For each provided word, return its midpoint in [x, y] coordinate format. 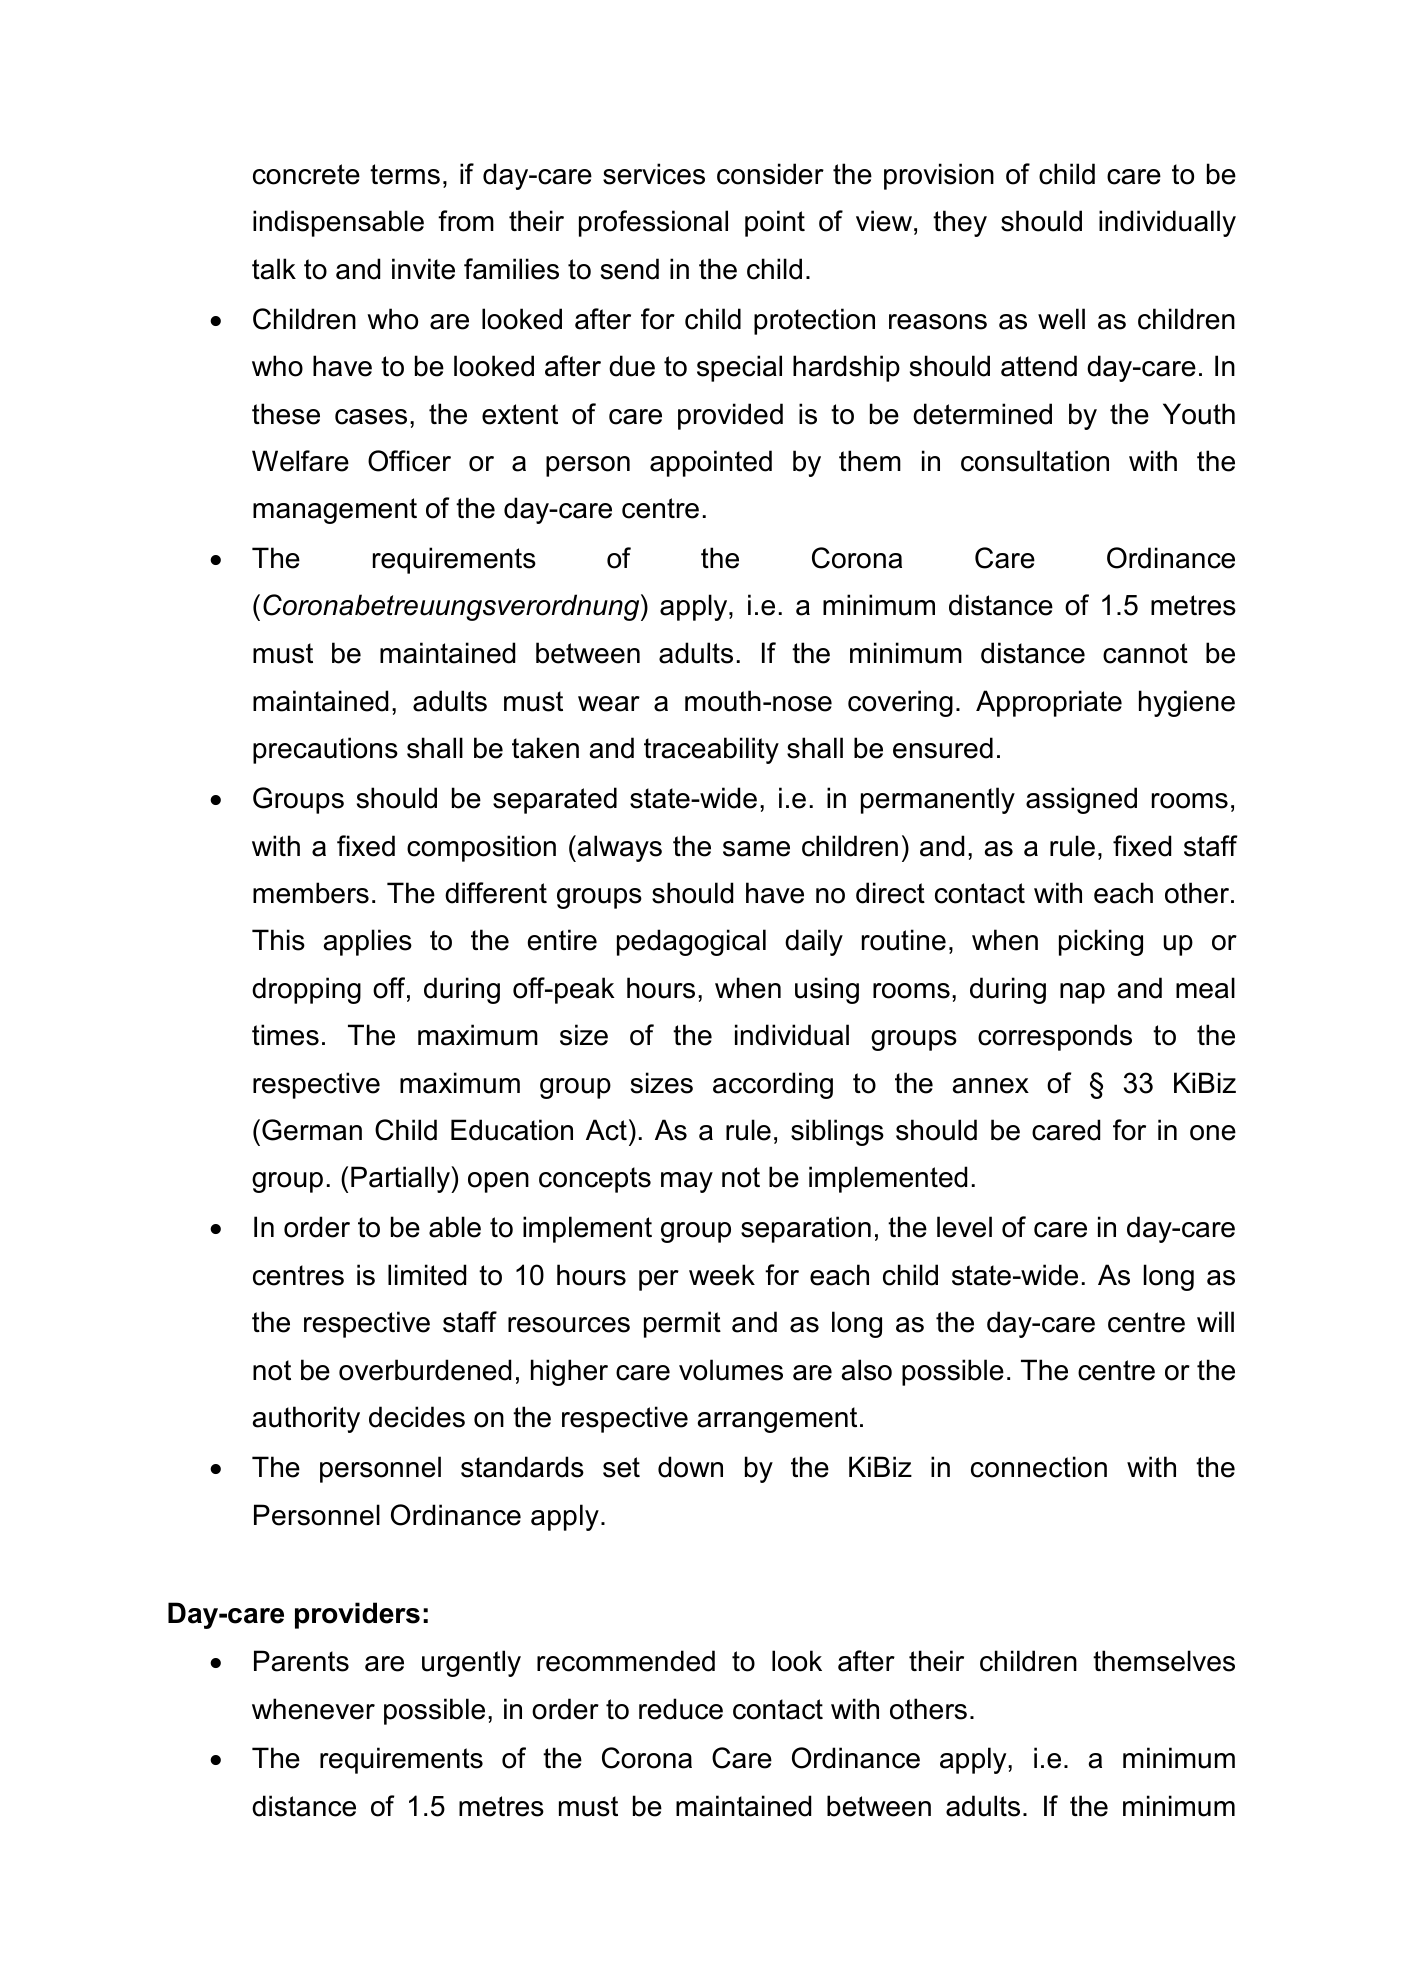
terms [405, 174]
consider [770, 174]
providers [357, 1615]
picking [1101, 942]
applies [368, 942]
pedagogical [691, 942]
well [1061, 319]
